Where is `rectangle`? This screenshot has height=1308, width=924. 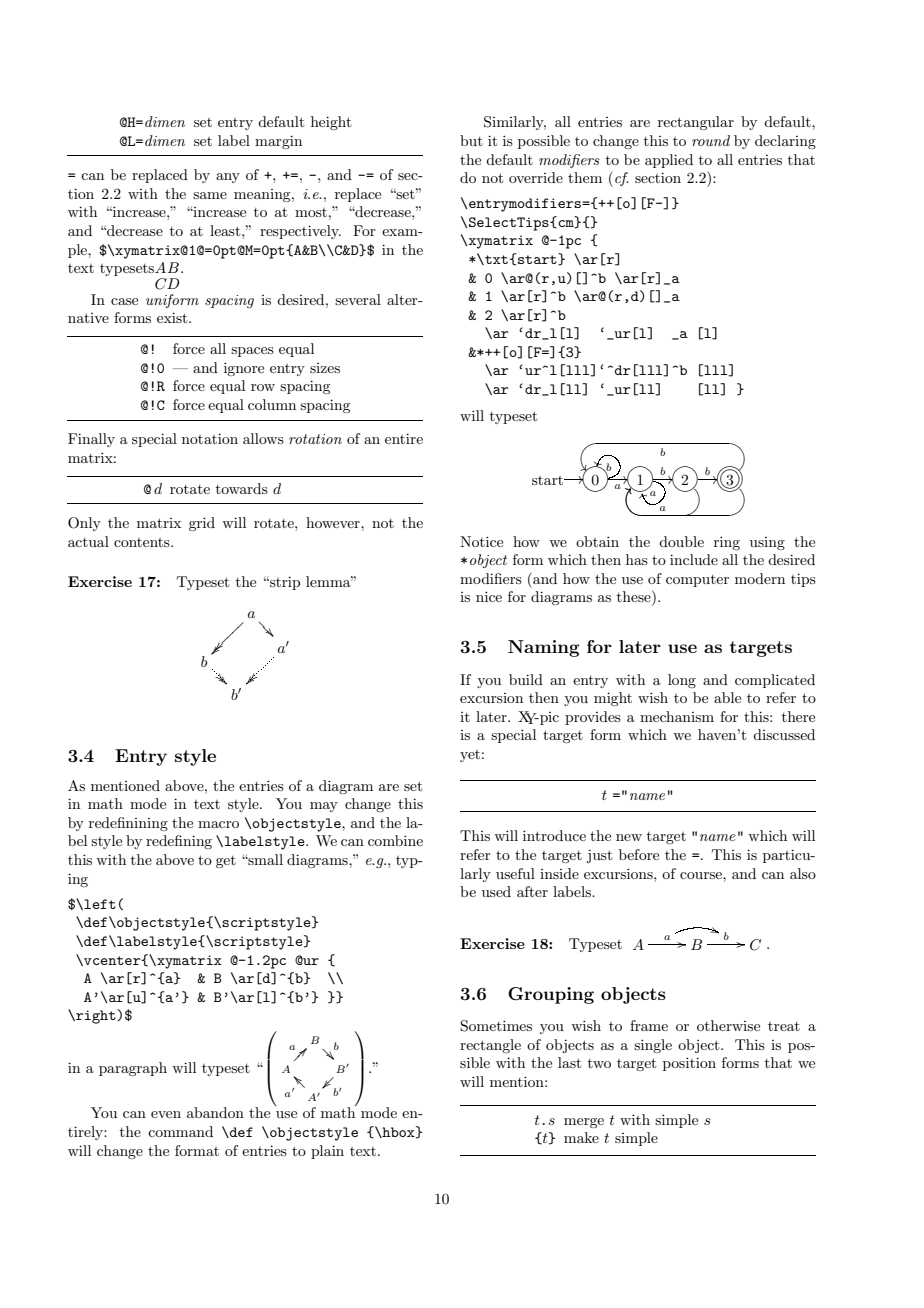 rectangle is located at coordinates (490, 1046).
